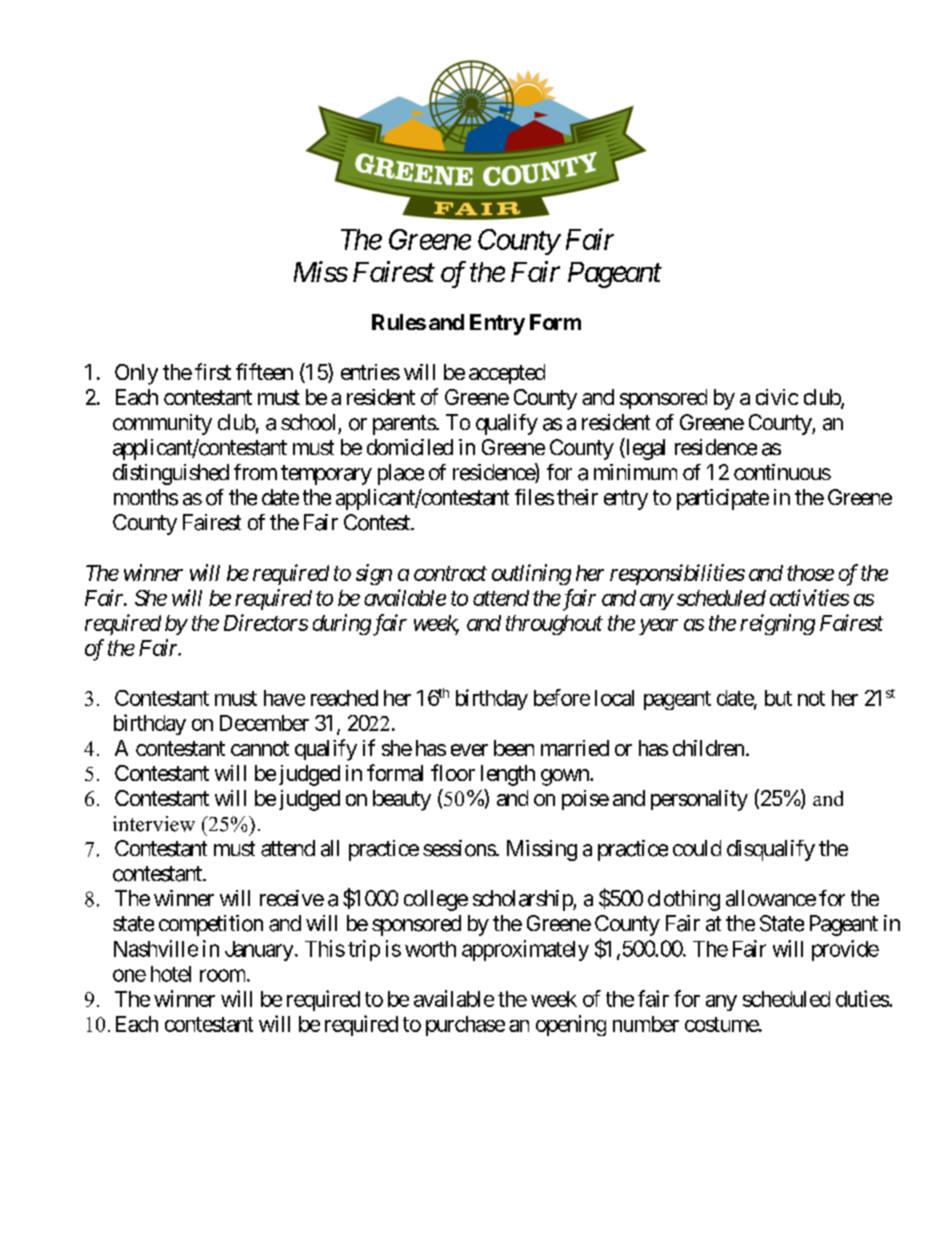 The height and width of the screenshot is (1233, 952). What do you see at coordinates (777, 397) in the screenshot?
I see `civic` at bounding box center [777, 397].
